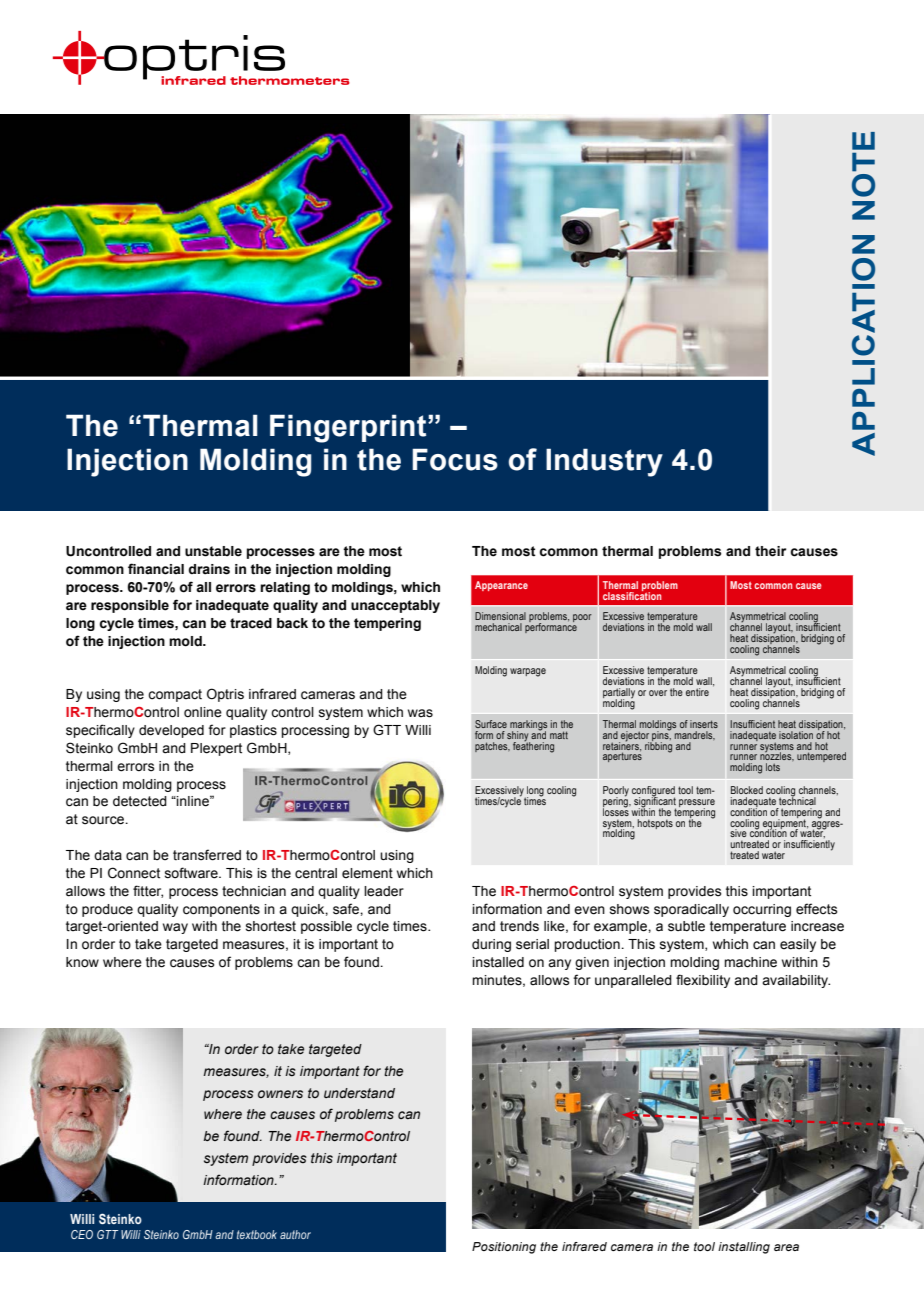  I want to click on their, so click(770, 551).
